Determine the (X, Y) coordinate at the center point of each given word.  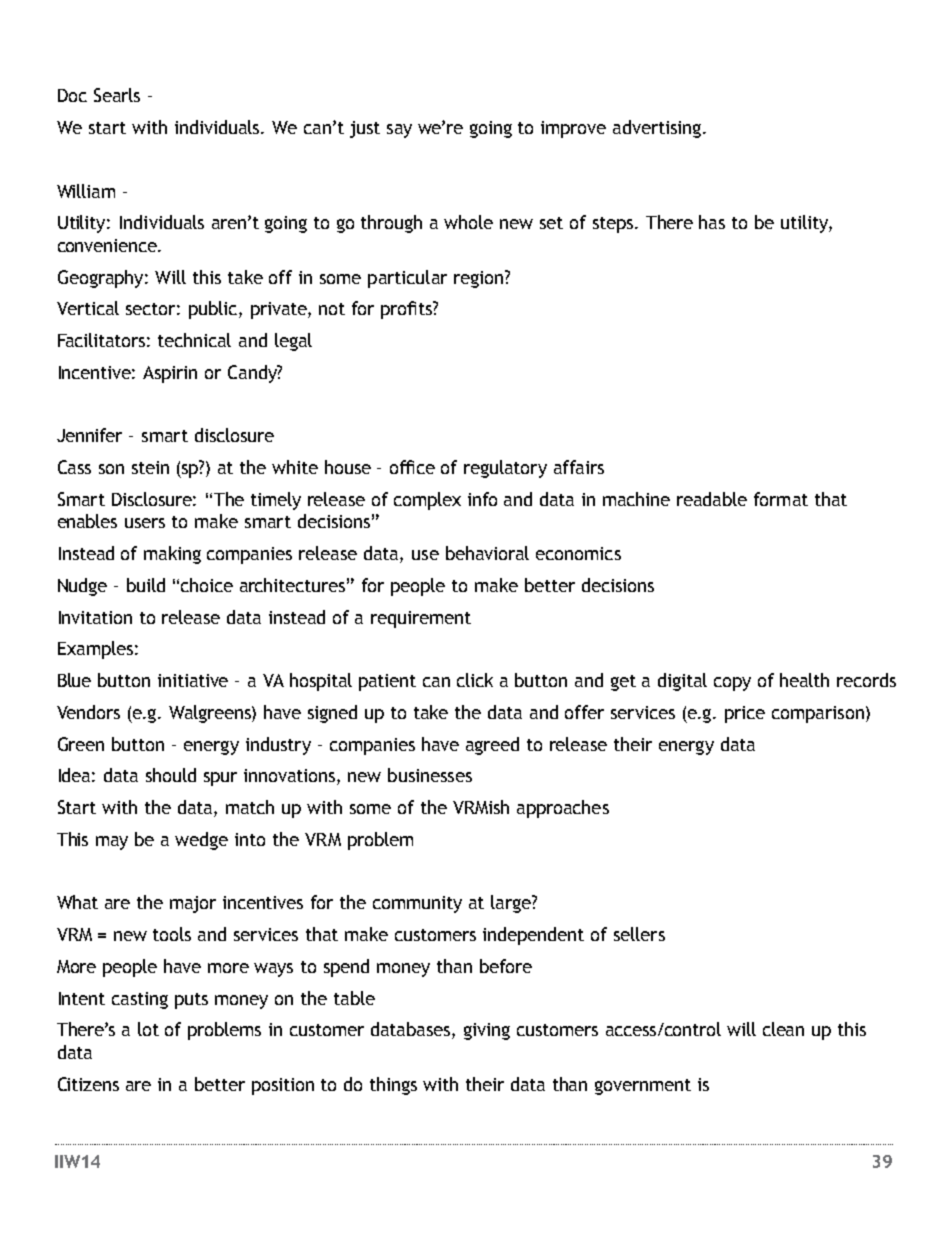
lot (148, 1029)
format (781, 499)
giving (487, 1031)
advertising (658, 129)
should (171, 775)
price (745, 714)
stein (150, 467)
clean (783, 1029)
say (399, 131)
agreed (492, 746)
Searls (117, 95)
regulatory (505, 469)
